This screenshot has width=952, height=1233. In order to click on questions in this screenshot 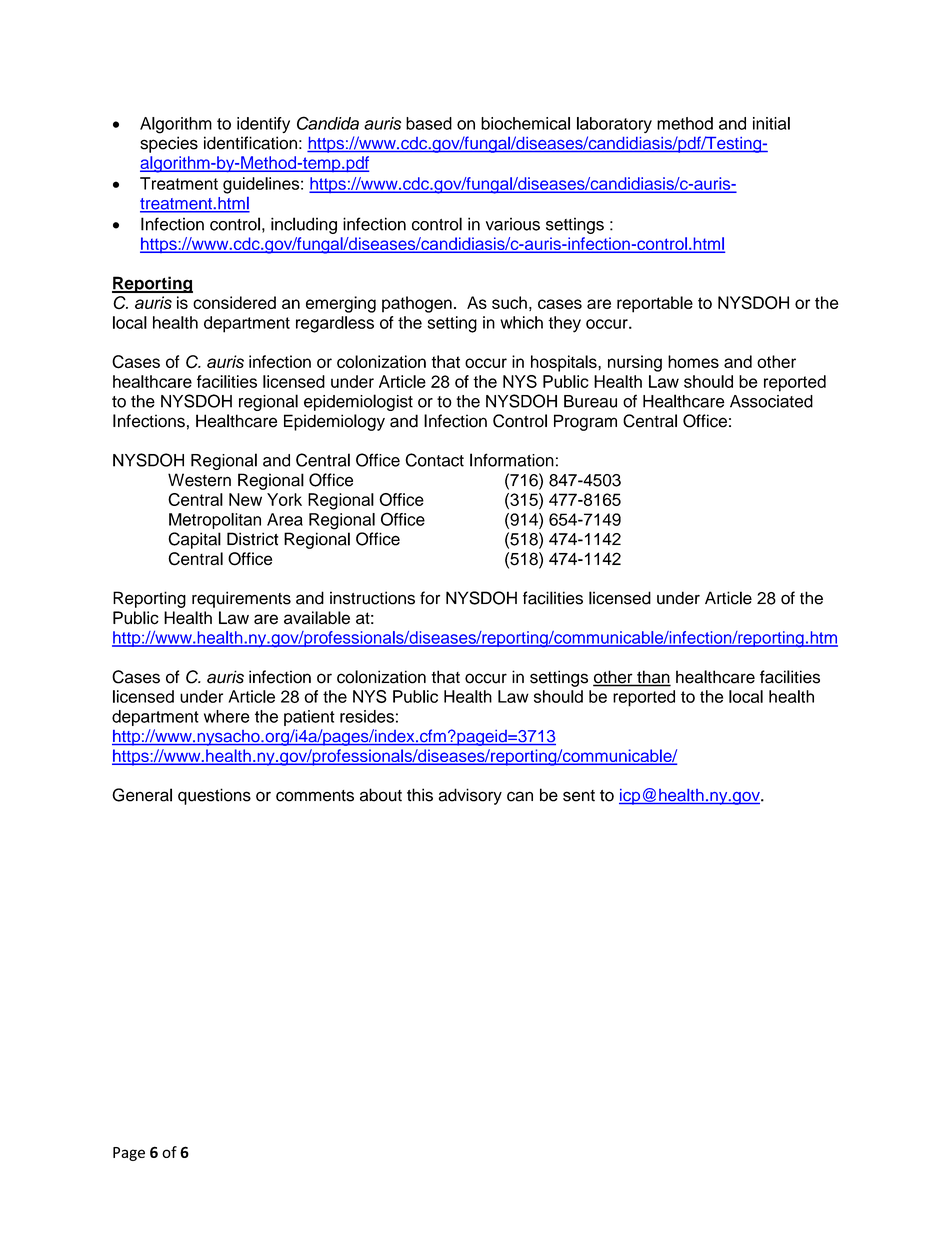, I will do `click(214, 796)`.
